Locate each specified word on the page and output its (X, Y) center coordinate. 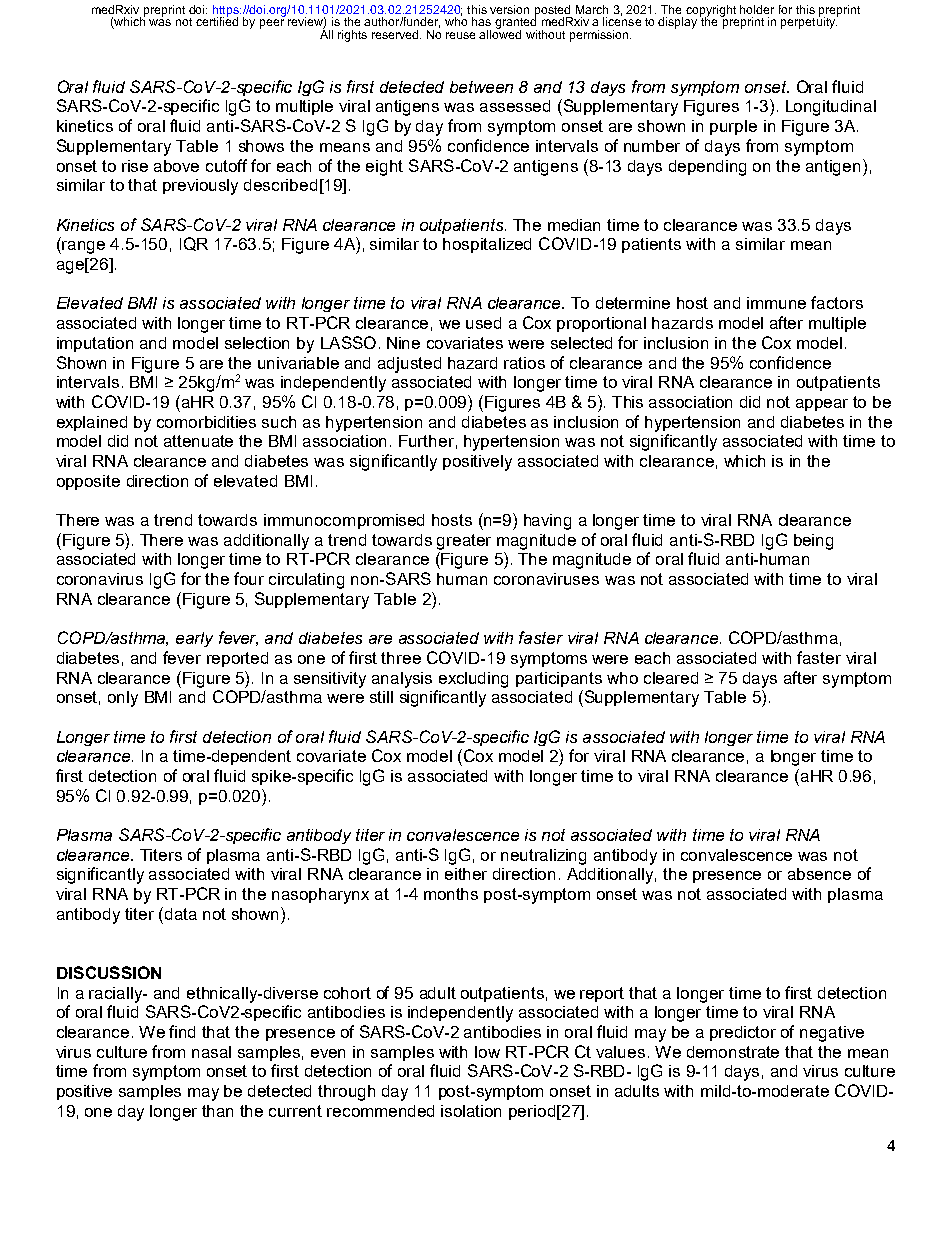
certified (217, 20)
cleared (671, 678)
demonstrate (733, 1052)
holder (757, 9)
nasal (211, 1052)
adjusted (409, 365)
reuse (460, 35)
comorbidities (206, 422)
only (123, 699)
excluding (473, 680)
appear (822, 405)
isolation (471, 1111)
